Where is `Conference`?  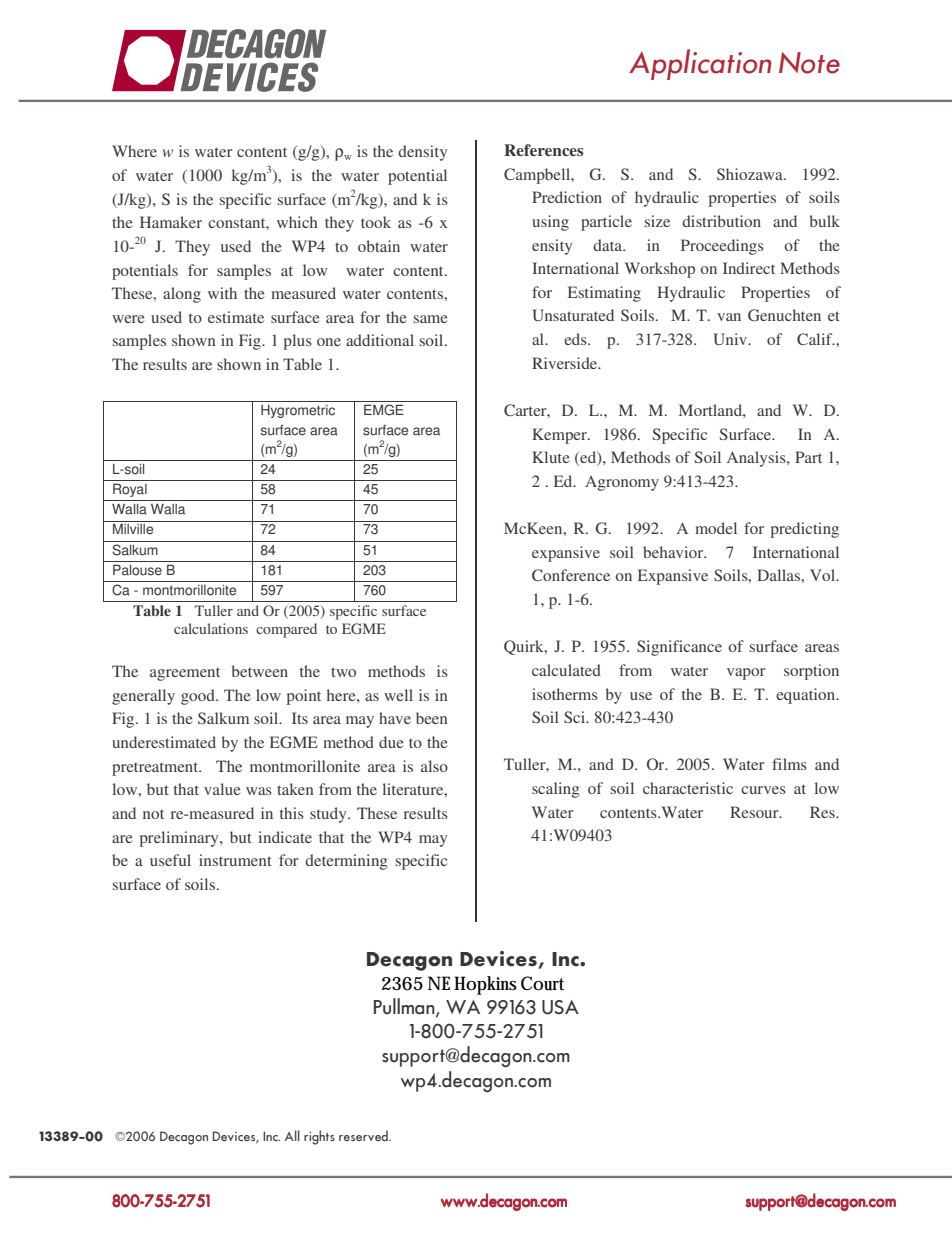 Conference is located at coordinates (571, 575).
